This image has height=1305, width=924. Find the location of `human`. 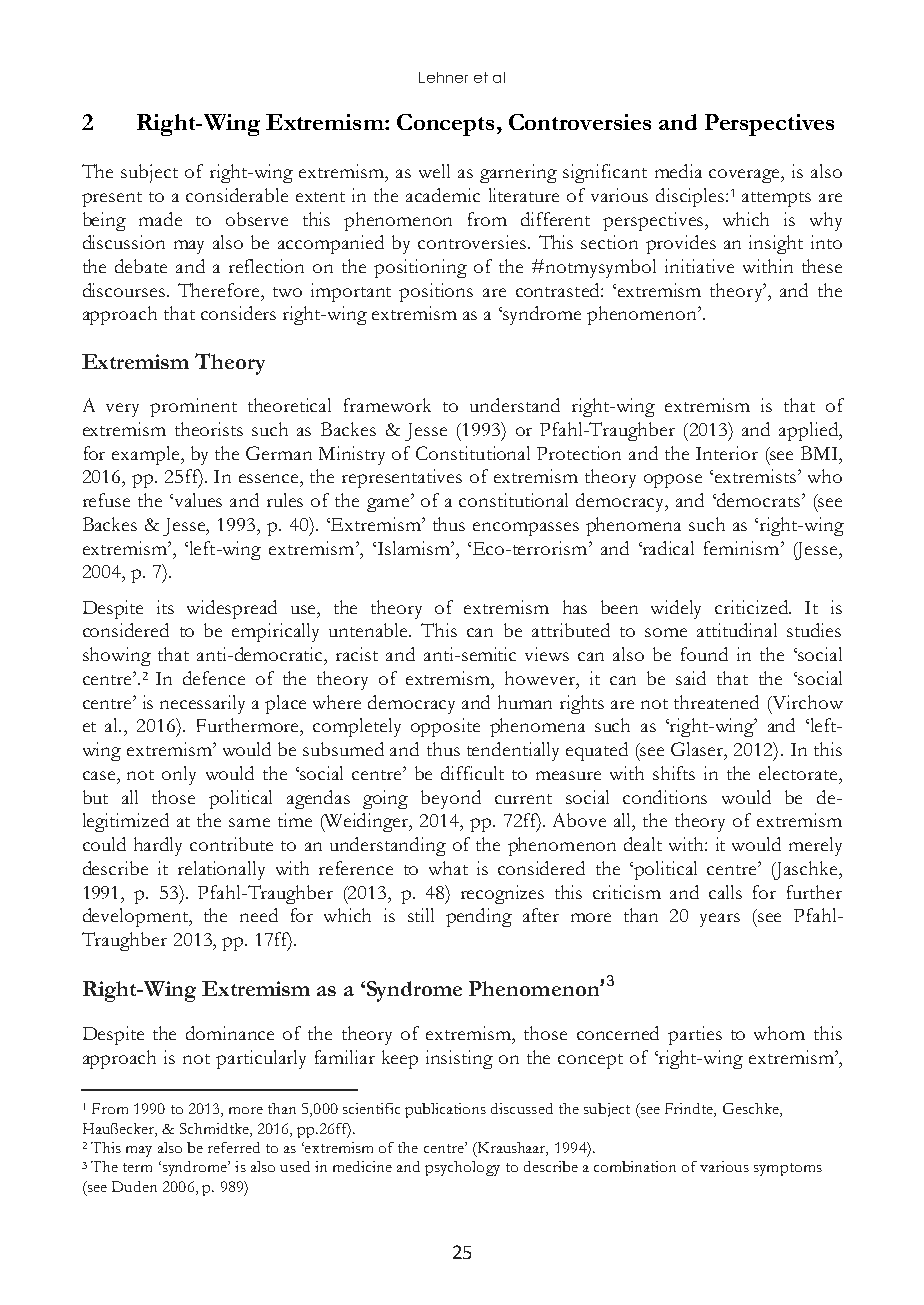

human is located at coordinates (525, 702).
